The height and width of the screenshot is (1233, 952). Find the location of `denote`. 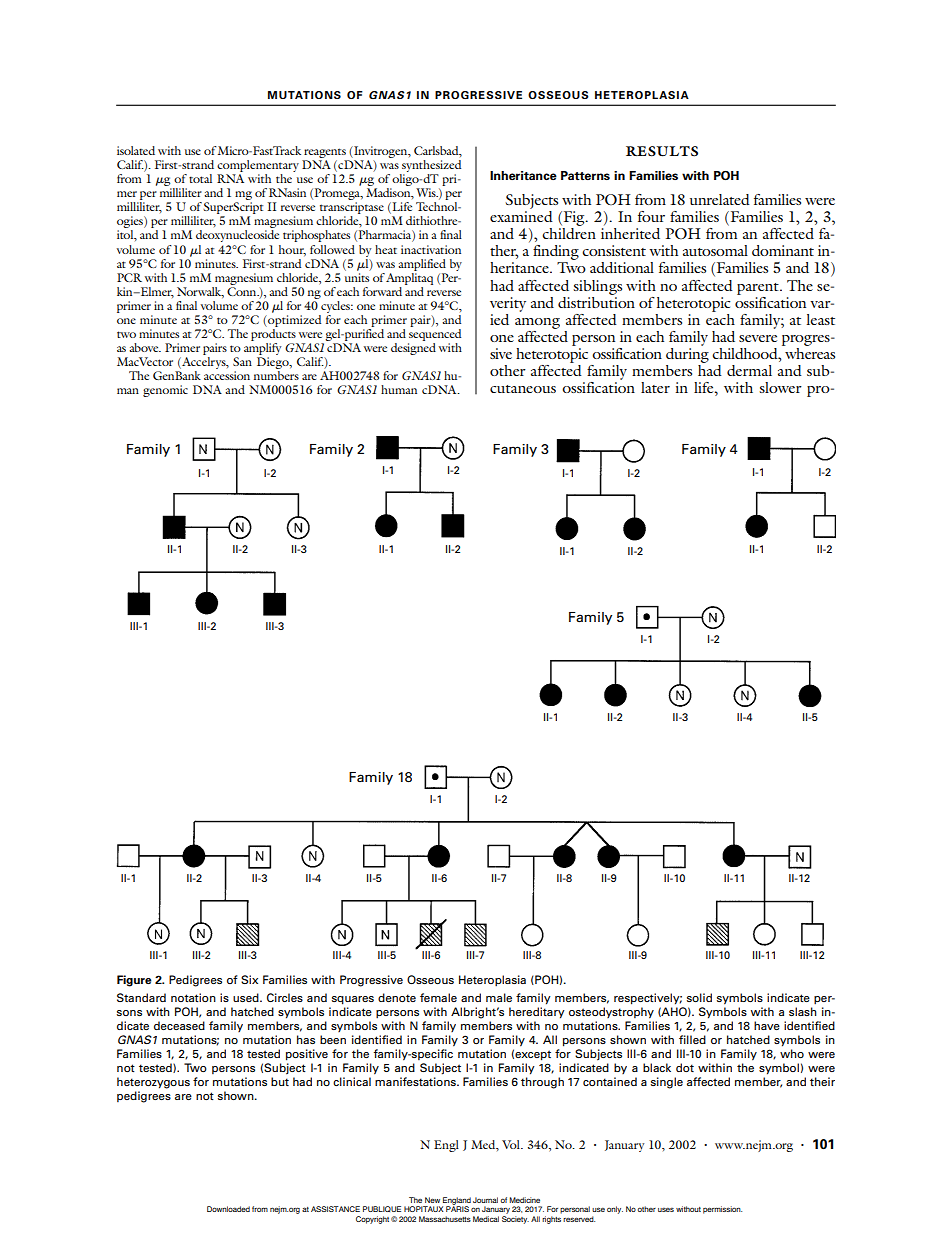

denote is located at coordinates (397, 997).
